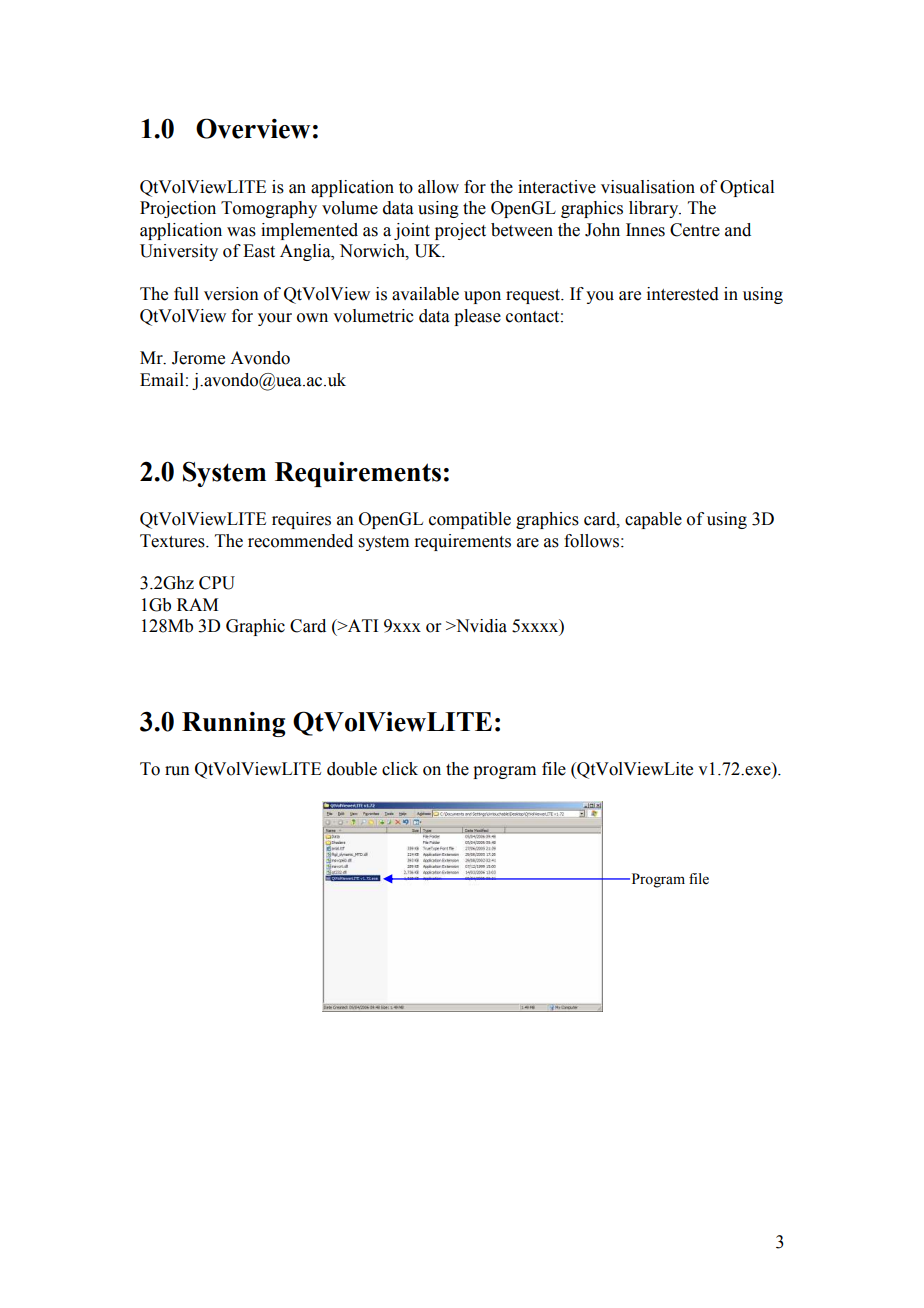 The width and height of the screenshot is (924, 1308). I want to click on Running, so click(233, 724).
